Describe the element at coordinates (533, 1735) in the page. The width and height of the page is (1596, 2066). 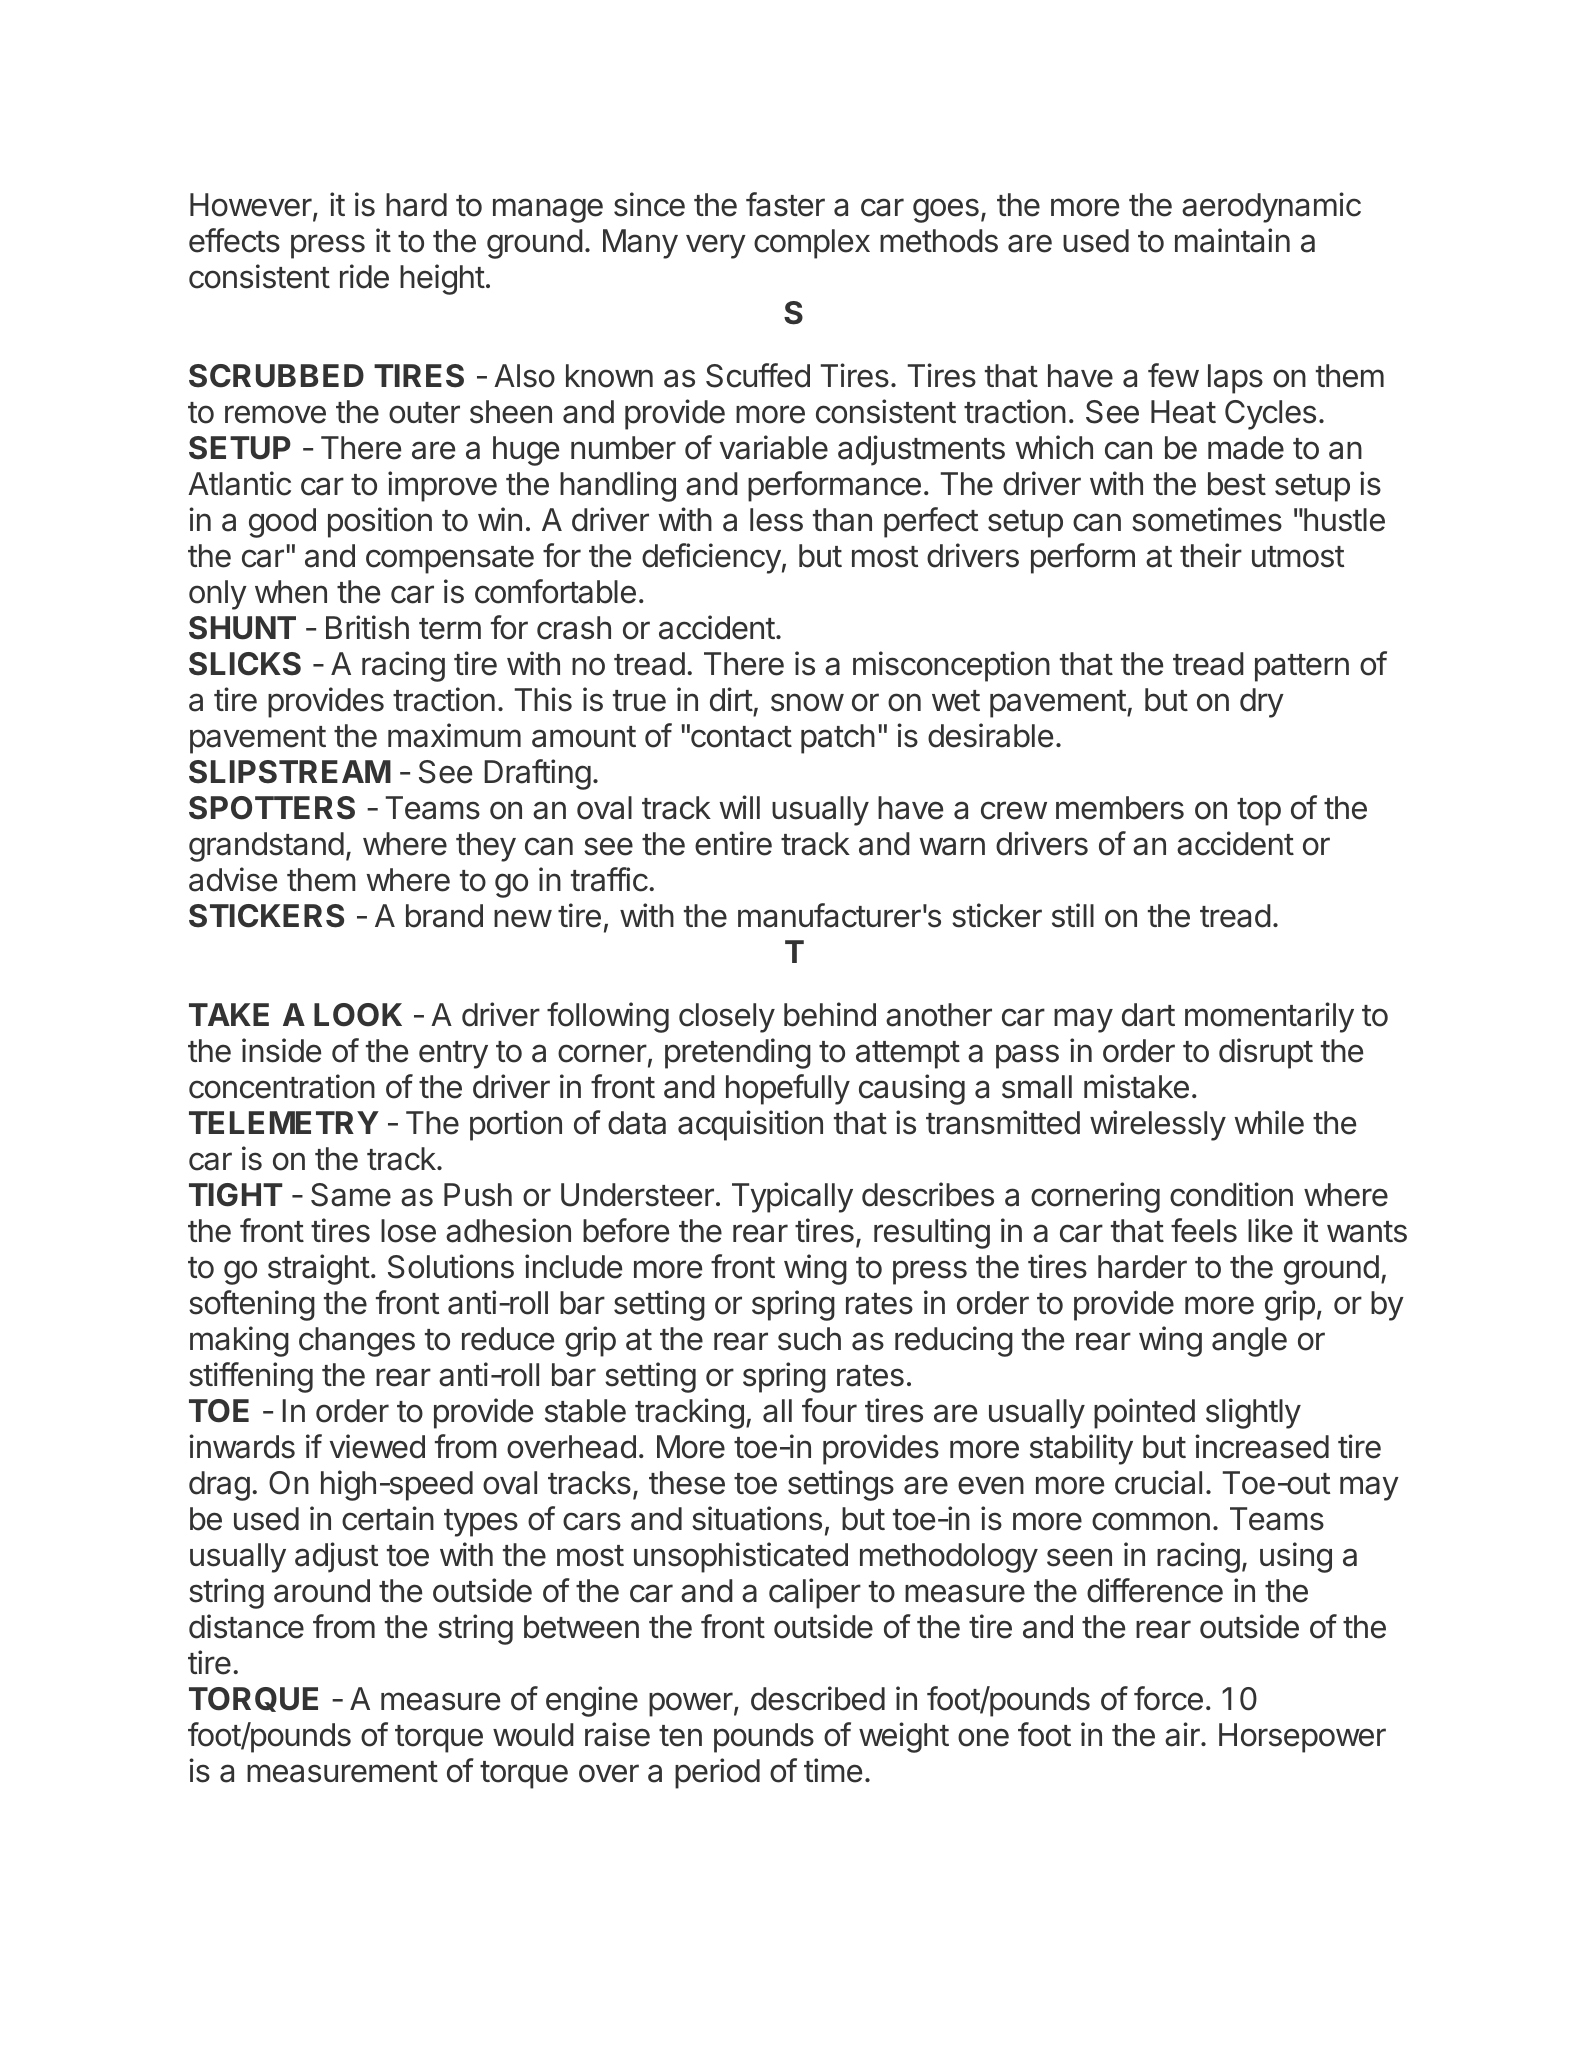
I see `would` at that location.
